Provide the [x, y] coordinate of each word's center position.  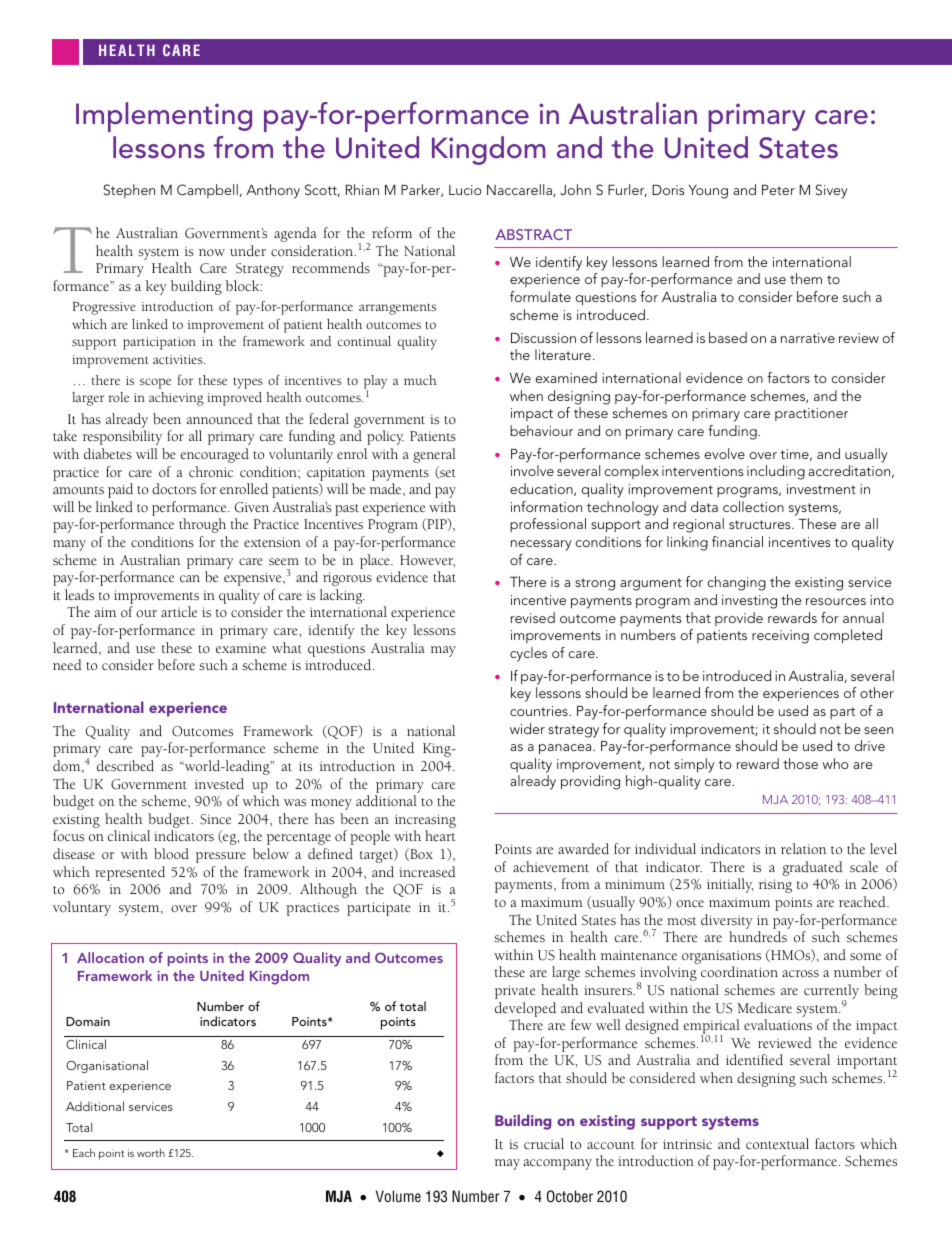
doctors [174, 488]
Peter [778, 190]
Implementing [164, 117]
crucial [544, 1143]
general [434, 455]
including [776, 472]
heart [440, 835]
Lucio [465, 190]
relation [803, 848]
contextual [777, 1143]
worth [151, 1152]
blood [171, 853]
